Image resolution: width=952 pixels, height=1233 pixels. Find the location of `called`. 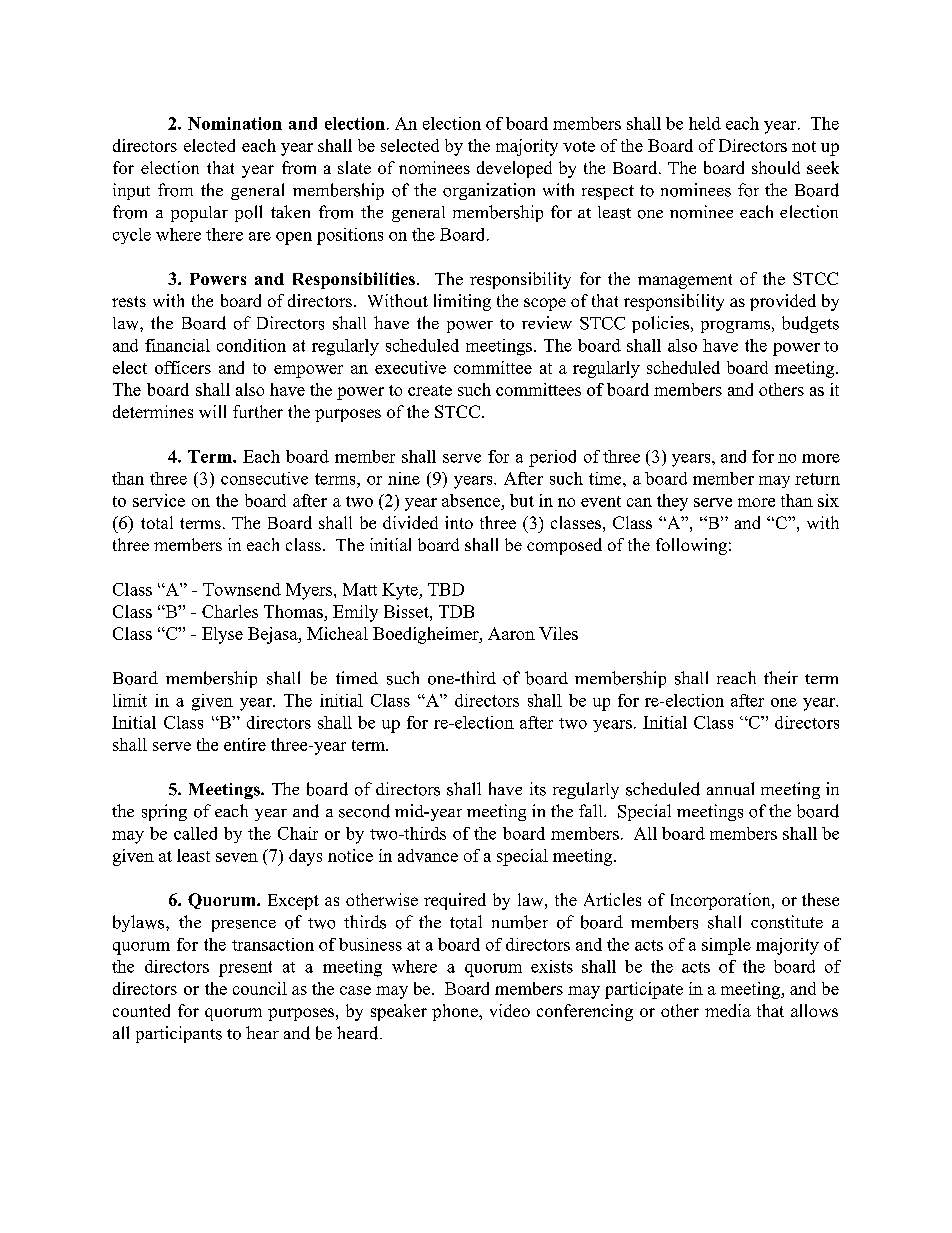

called is located at coordinates (195, 833).
